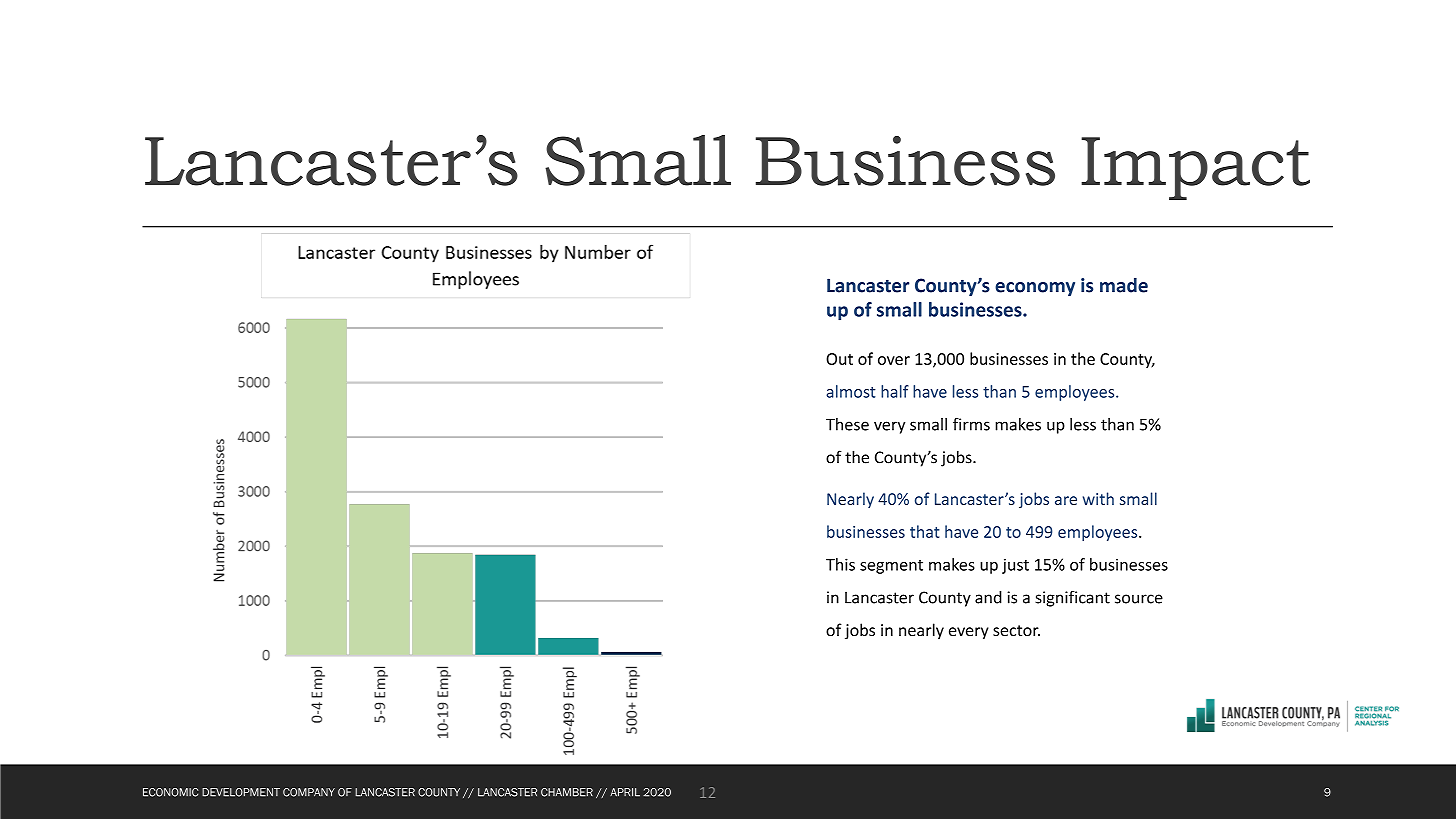  What do you see at coordinates (1035, 289) in the screenshot?
I see `economy` at bounding box center [1035, 289].
